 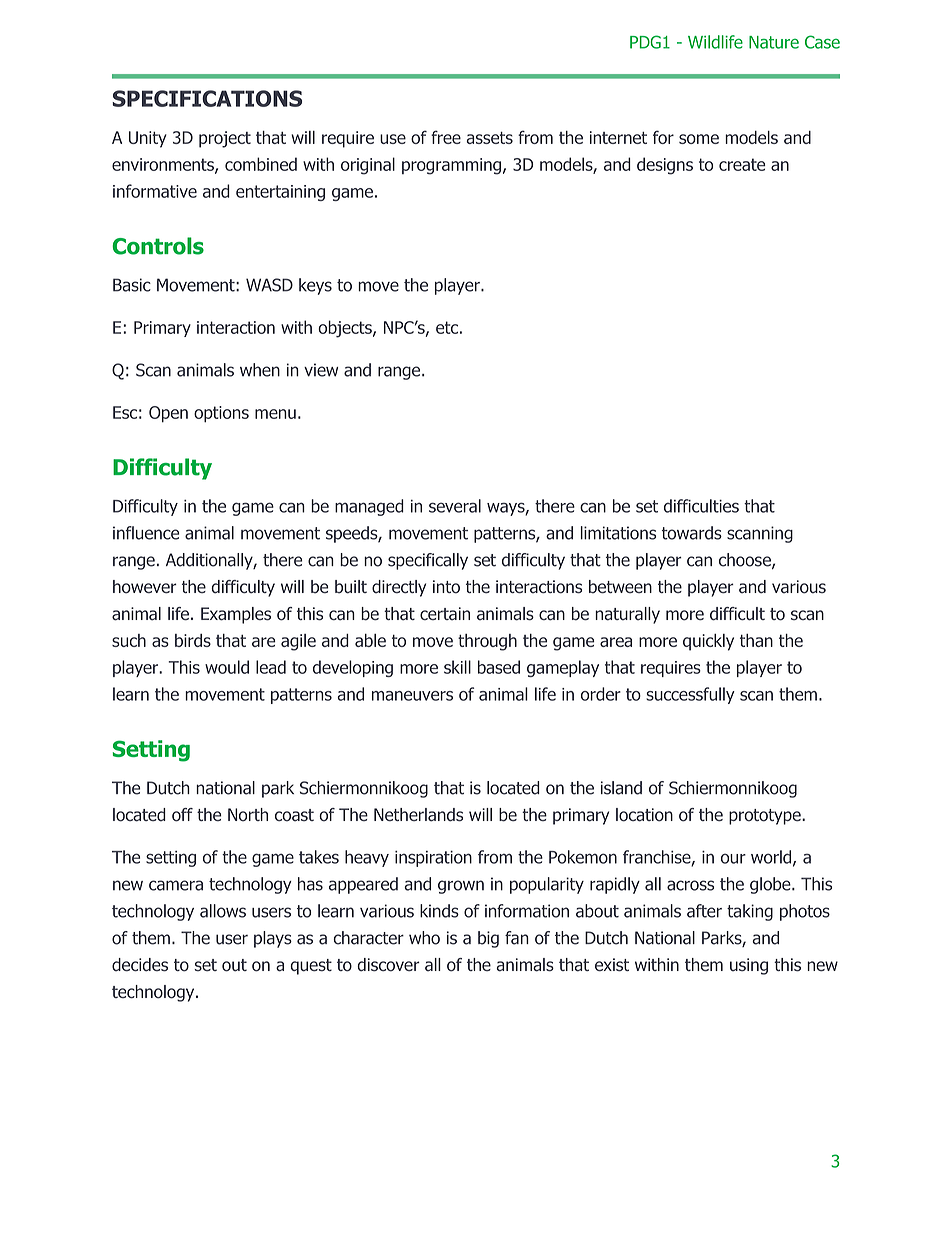 I want to click on etc, so click(x=447, y=327).
